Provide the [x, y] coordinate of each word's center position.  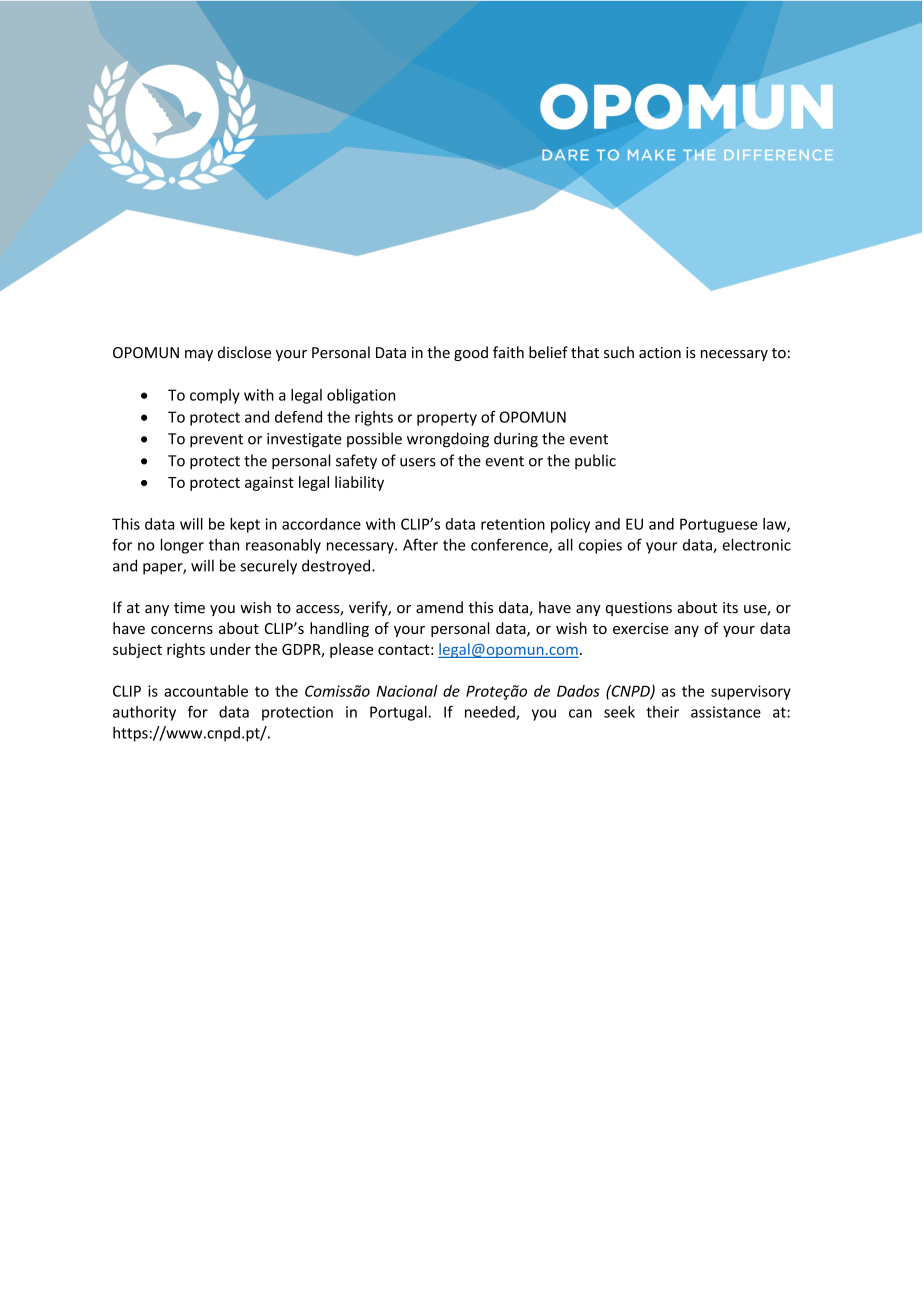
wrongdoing [448, 440]
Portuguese [719, 525]
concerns [182, 630]
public [595, 461]
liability [359, 483]
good [471, 353]
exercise [640, 628]
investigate [304, 440]
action [660, 352]
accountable [206, 691]
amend [439, 607]
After [420, 544]
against [269, 483]
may [199, 355]
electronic [756, 544]
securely [268, 567]
